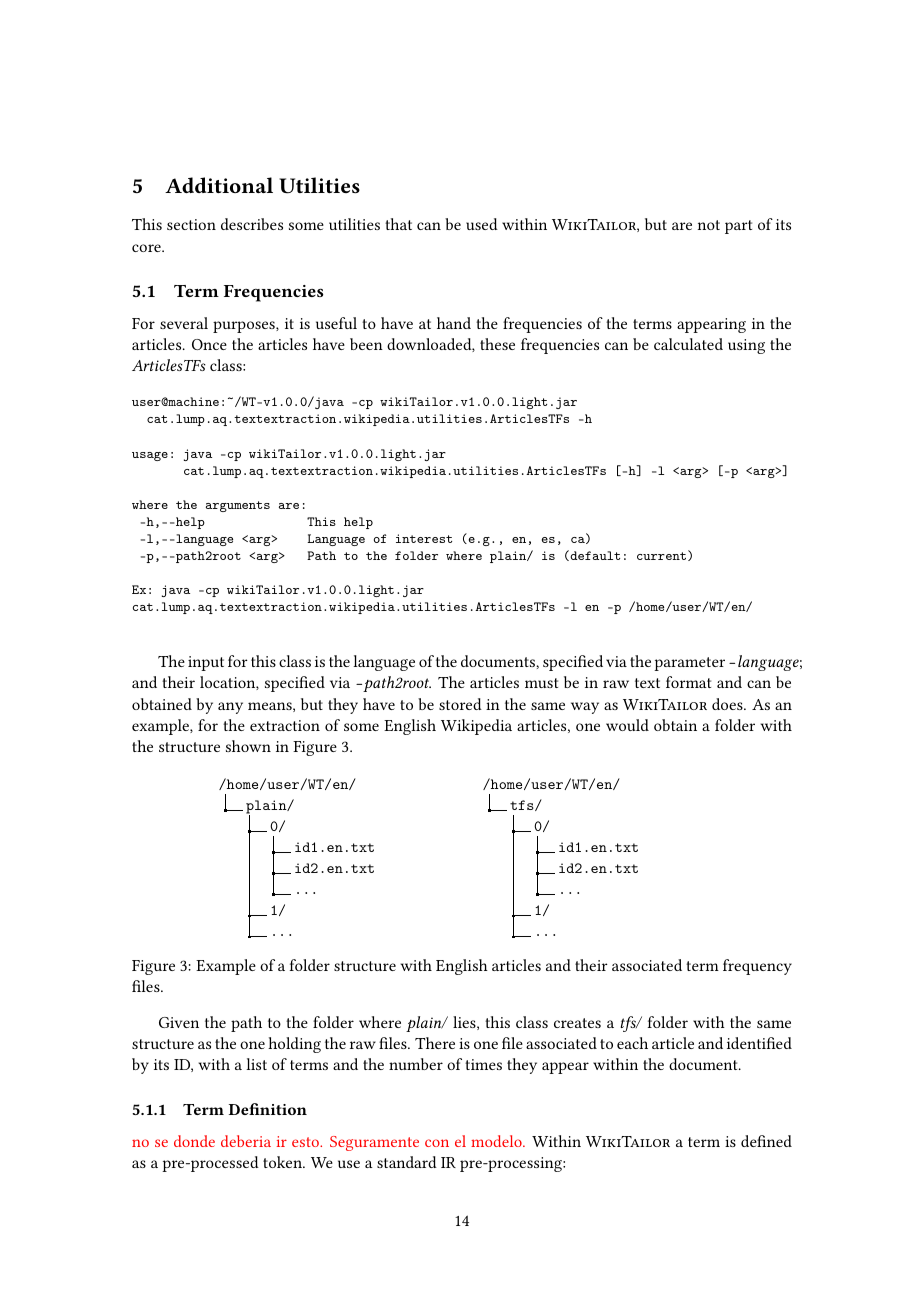 Image resolution: width=924 pixels, height=1308 pixels. Describe the element at coordinates (709, 225) in the document. I see `not` at that location.
